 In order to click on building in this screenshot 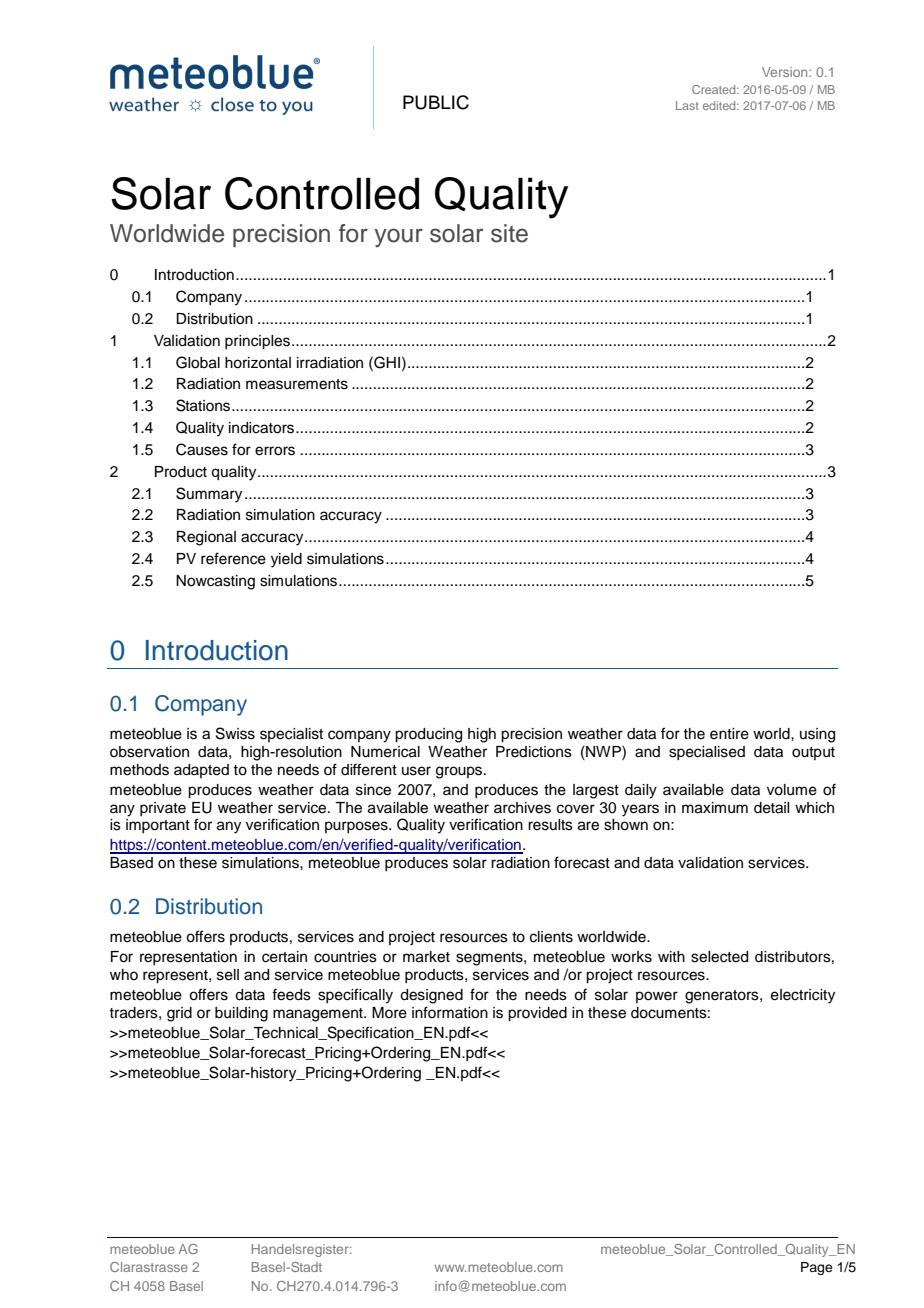, I will do `click(241, 1014)`.
